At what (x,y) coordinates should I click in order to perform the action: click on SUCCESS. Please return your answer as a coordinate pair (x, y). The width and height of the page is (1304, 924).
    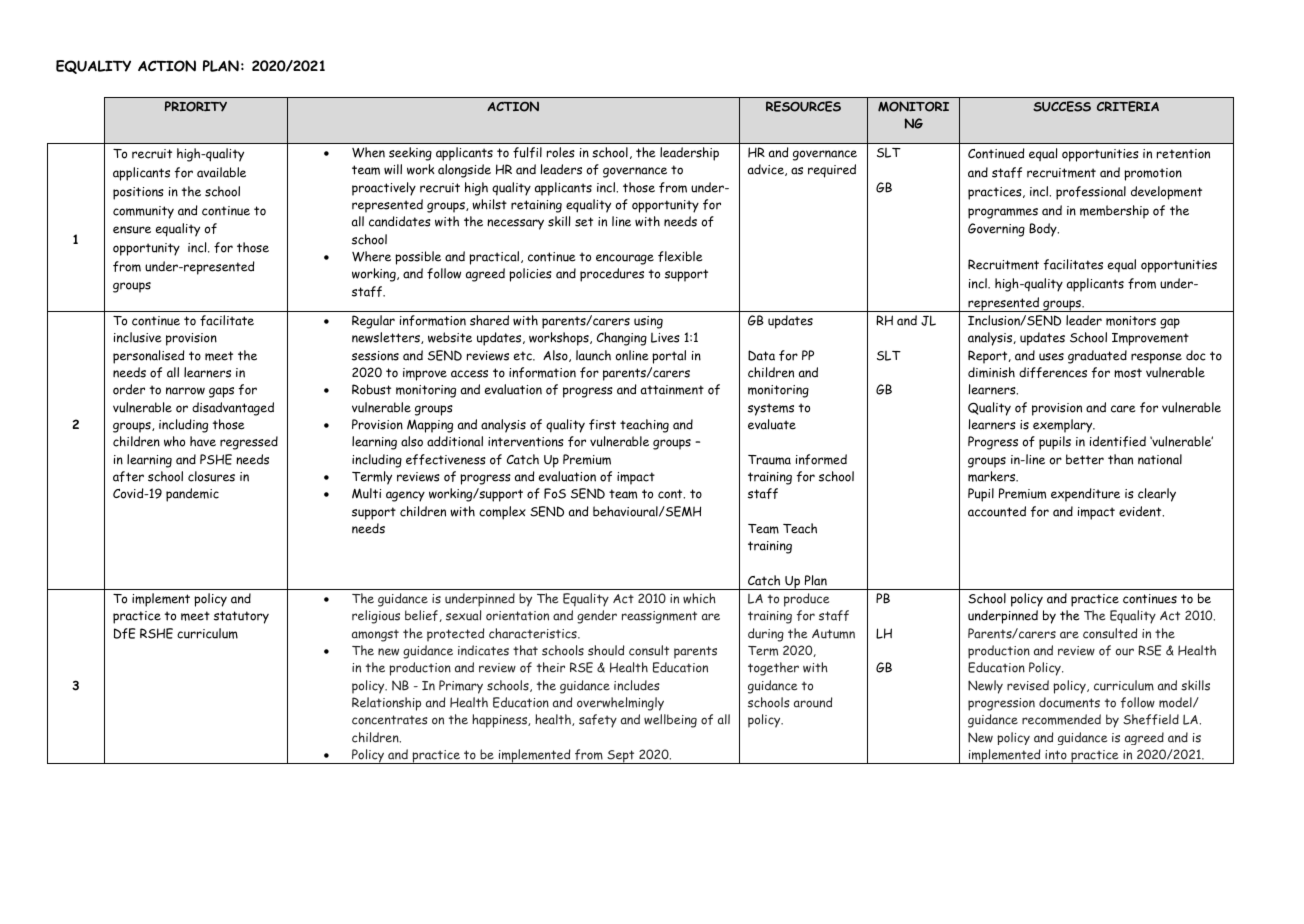
    Looking at the image, I should click on (1062, 106).
